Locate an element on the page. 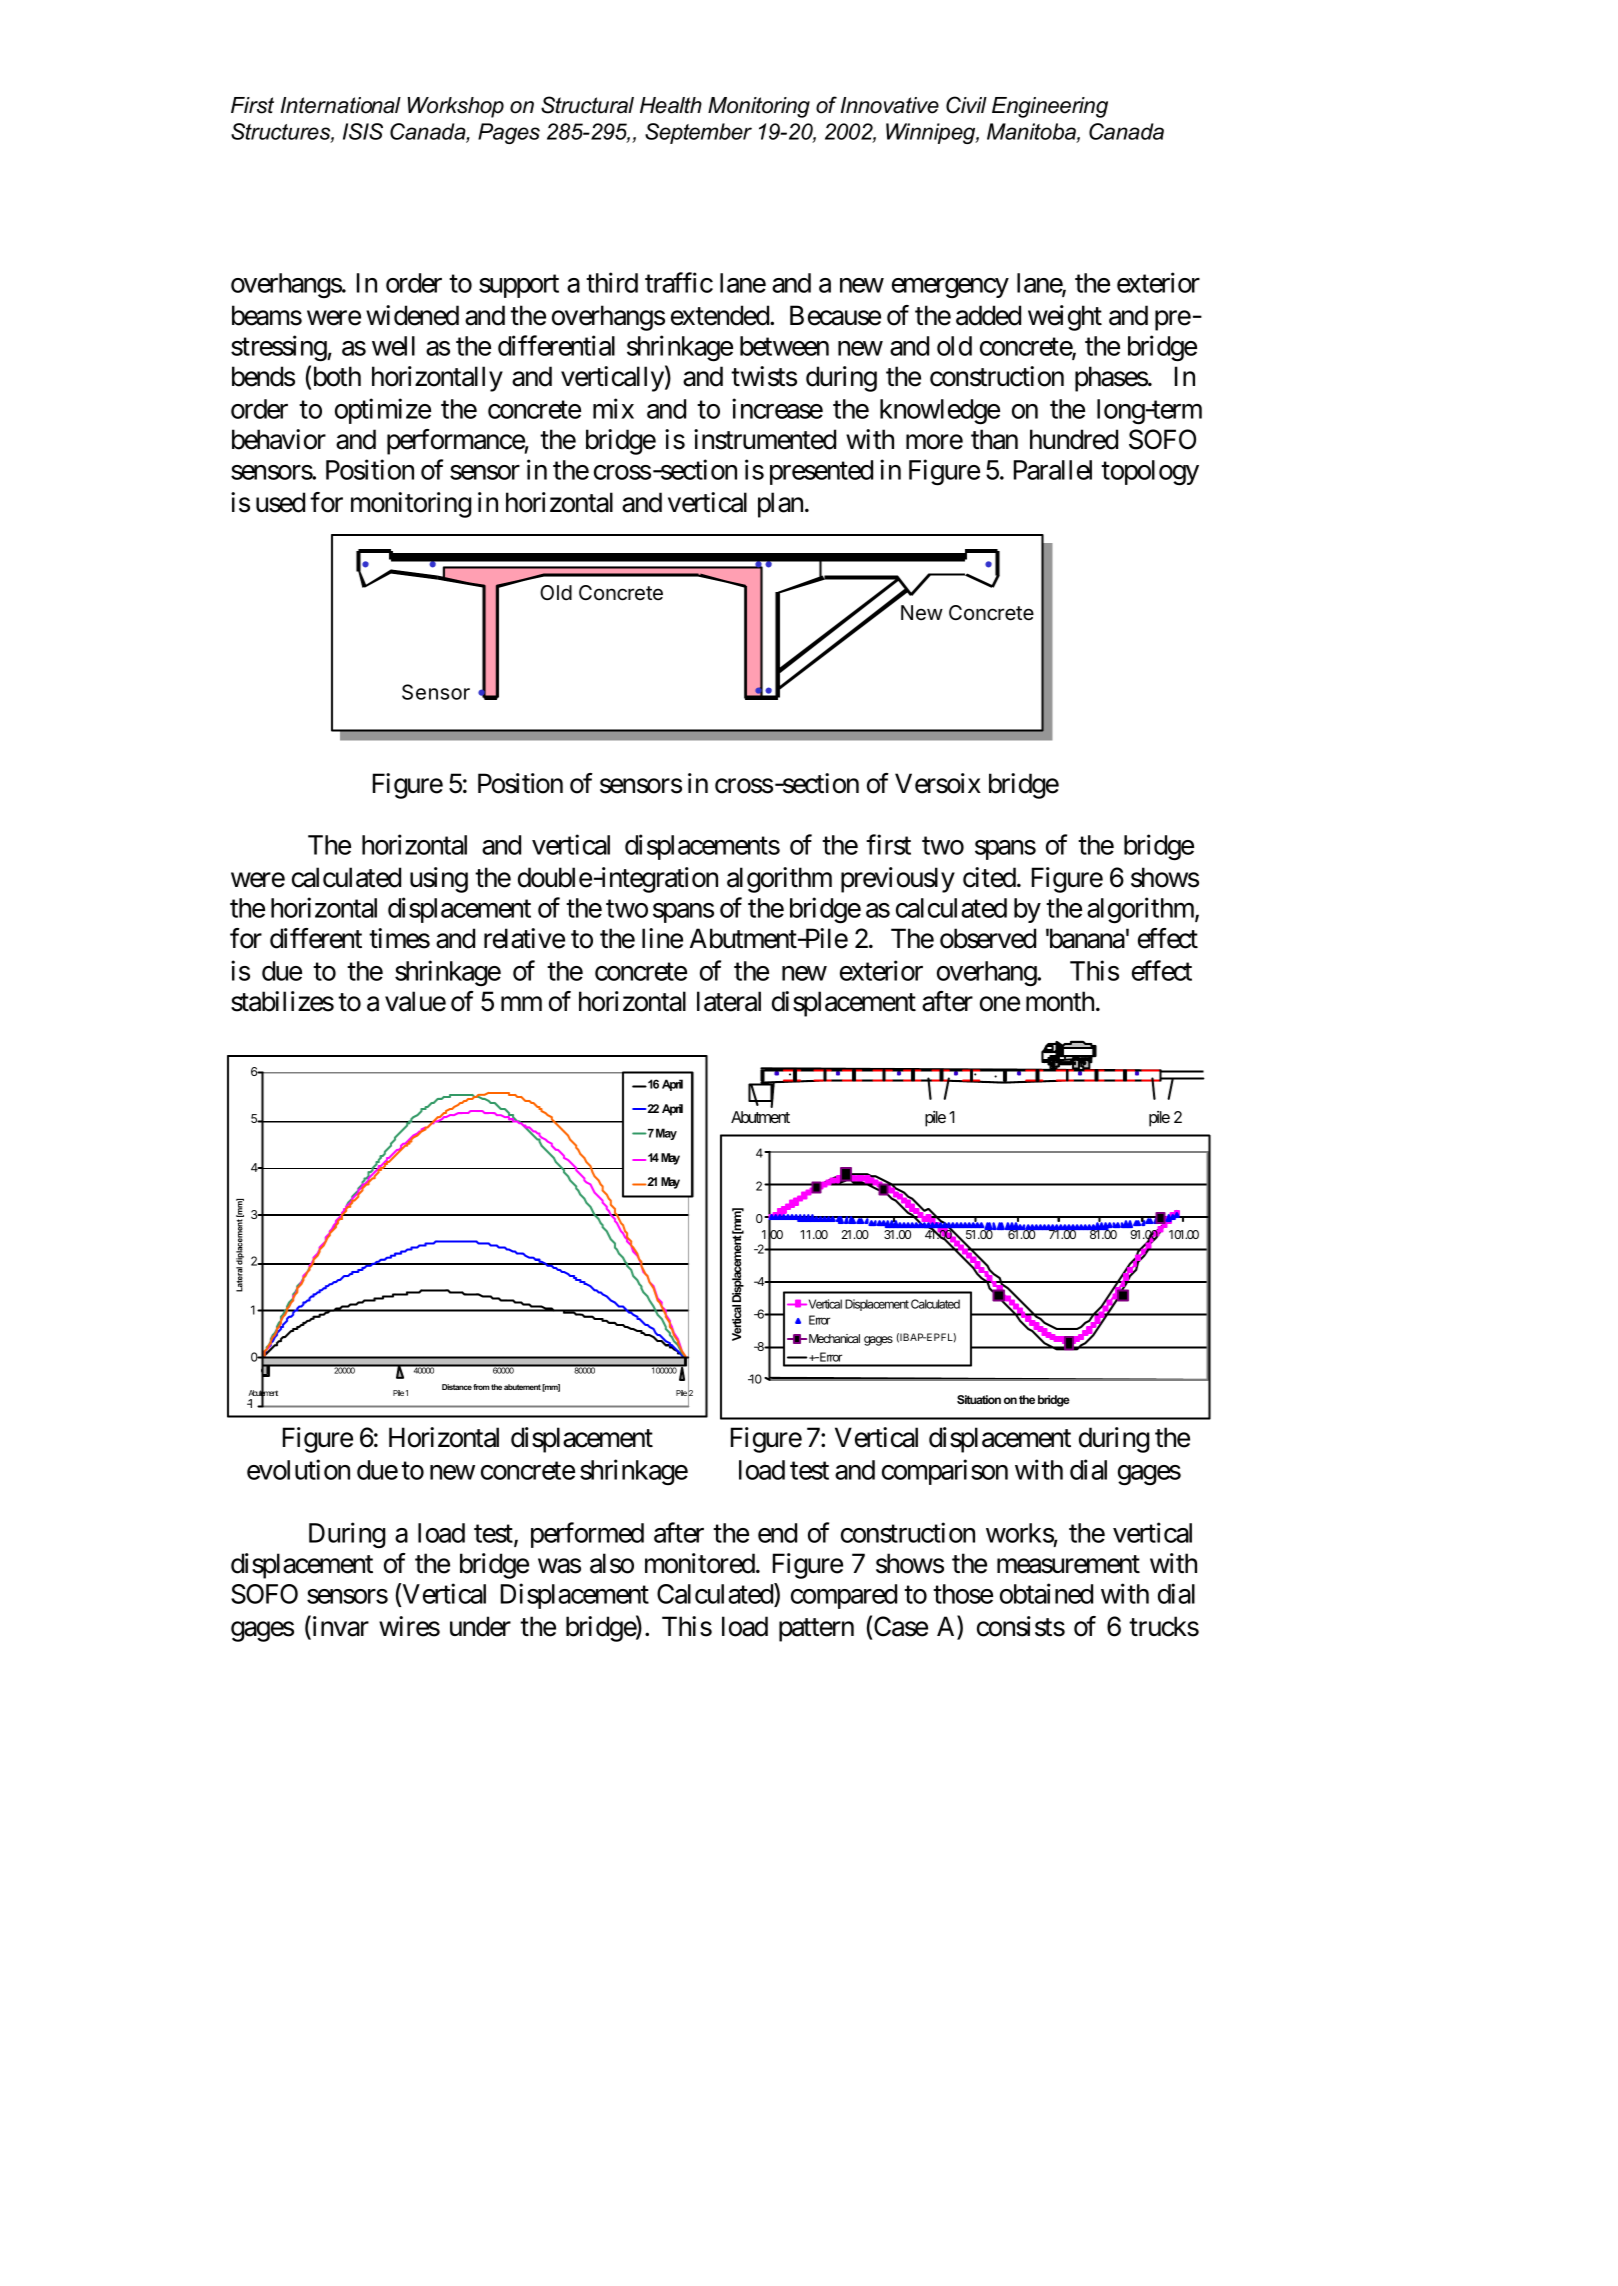  ISIS is located at coordinates (363, 131).
